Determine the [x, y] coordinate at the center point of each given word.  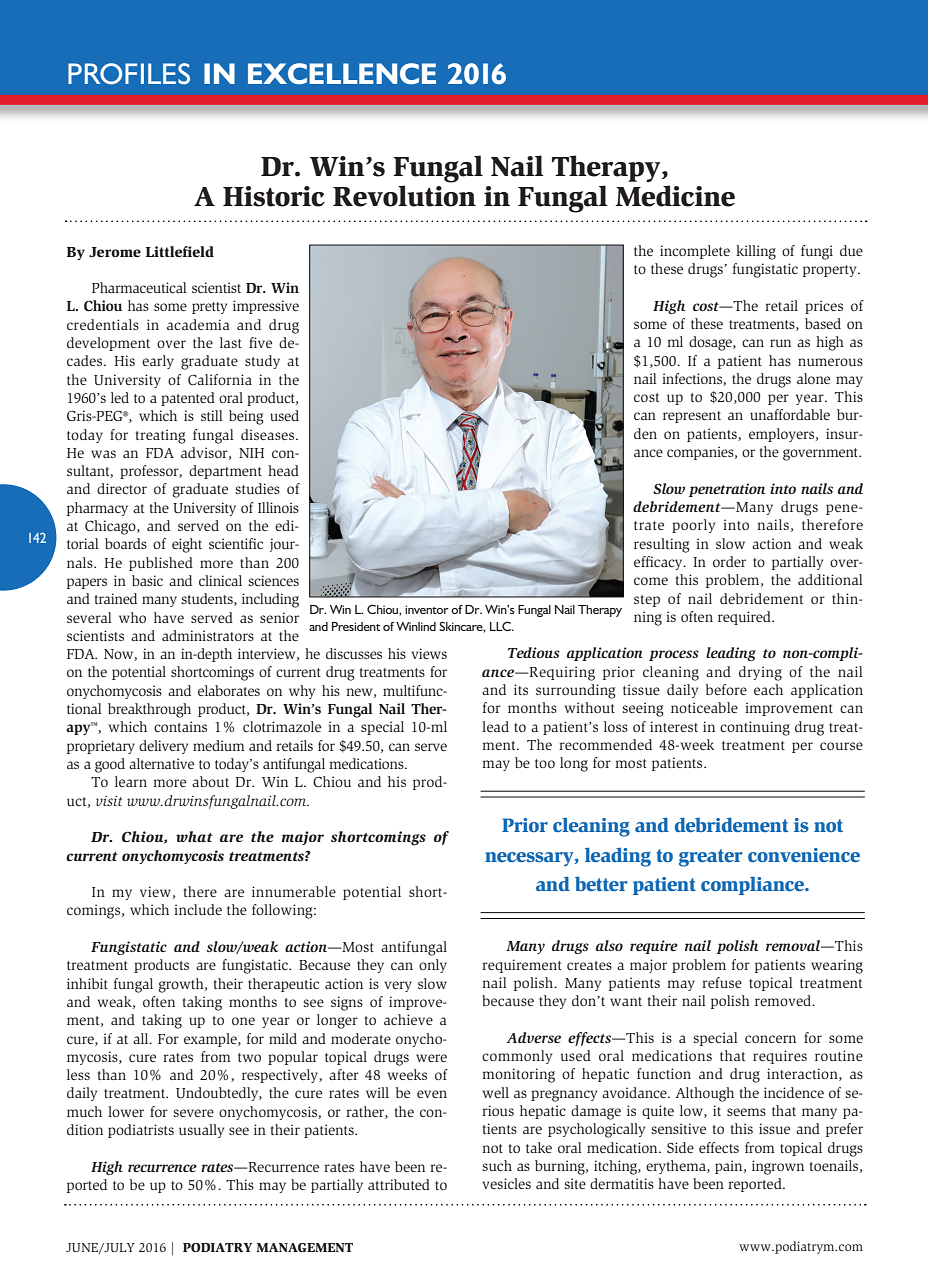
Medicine [675, 196]
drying [760, 673]
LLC [501, 626]
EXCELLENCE [342, 74]
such [497, 1165]
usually [201, 1131]
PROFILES [129, 74]
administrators [208, 635]
